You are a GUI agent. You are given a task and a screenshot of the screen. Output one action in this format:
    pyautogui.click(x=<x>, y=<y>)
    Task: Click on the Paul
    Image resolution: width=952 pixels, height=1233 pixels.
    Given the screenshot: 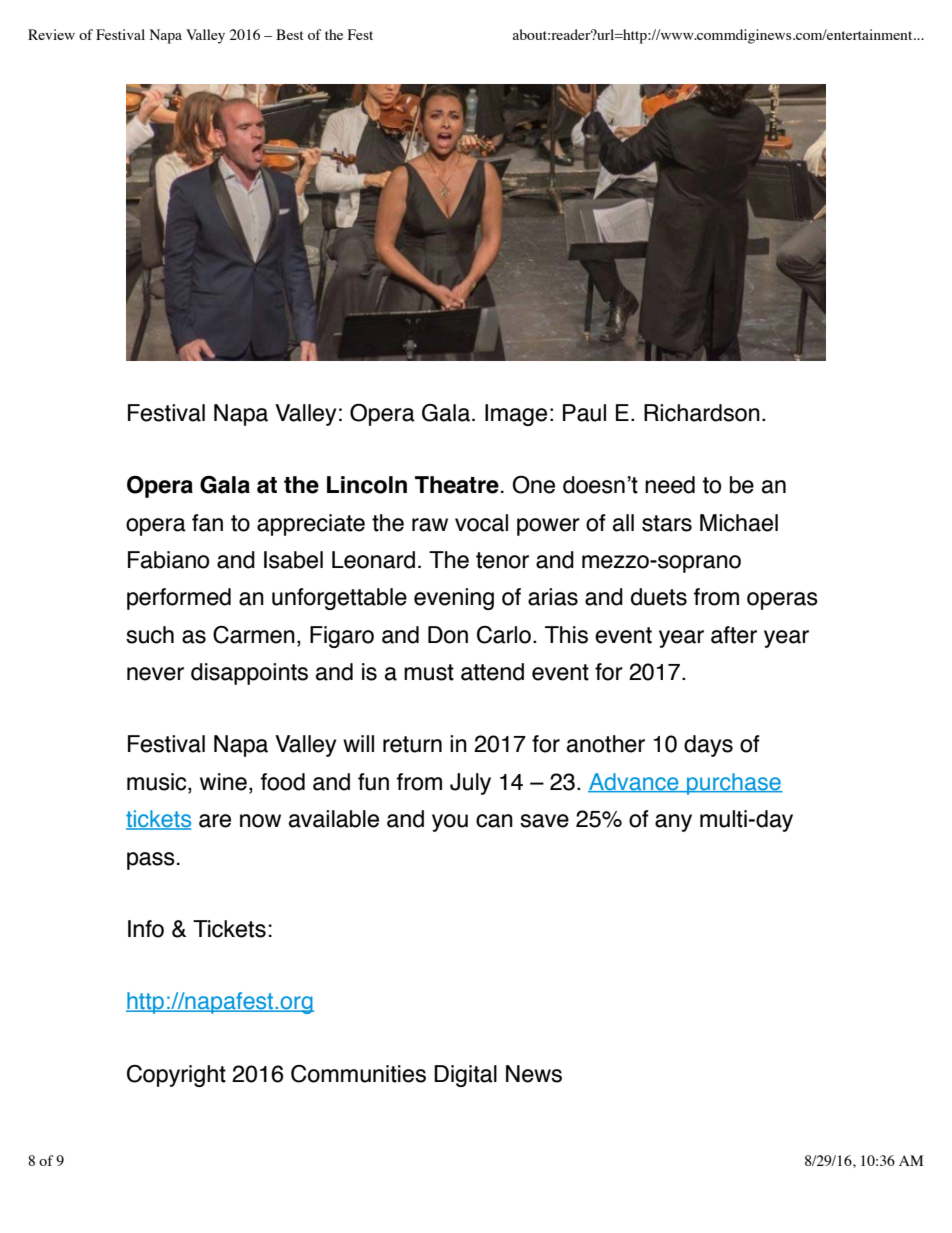 What is the action you would take?
    pyautogui.click(x=584, y=413)
